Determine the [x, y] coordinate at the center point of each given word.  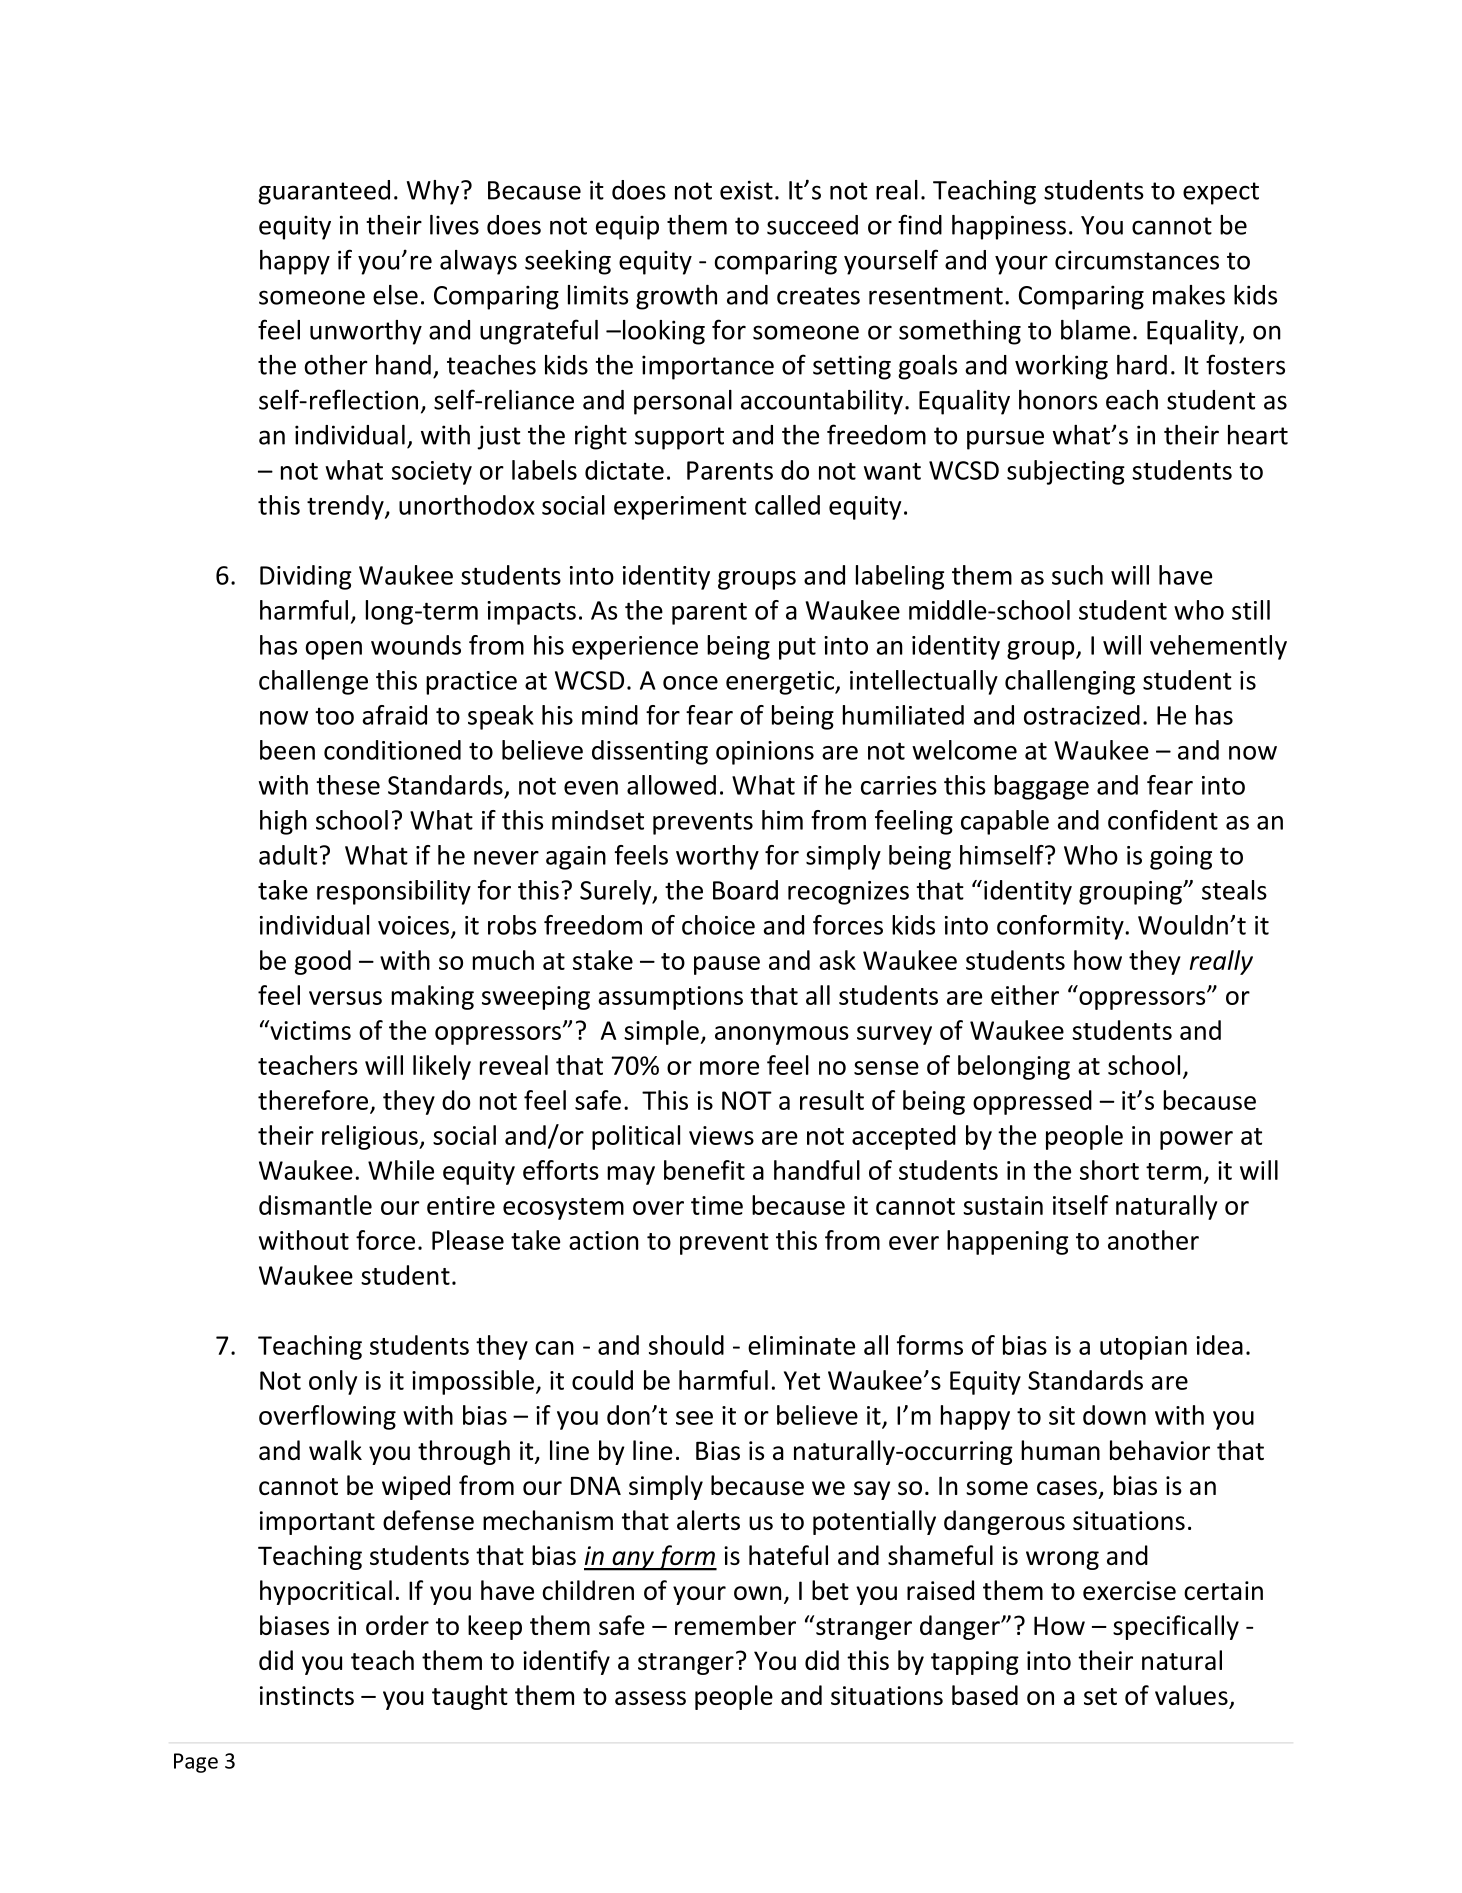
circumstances [1137, 260]
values [1192, 1696]
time [717, 1205]
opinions [765, 753]
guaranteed [324, 192]
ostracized [1082, 715]
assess [650, 1698]
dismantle [315, 1205]
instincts [307, 1695]
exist [746, 190]
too [334, 716]
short [1109, 1170]
